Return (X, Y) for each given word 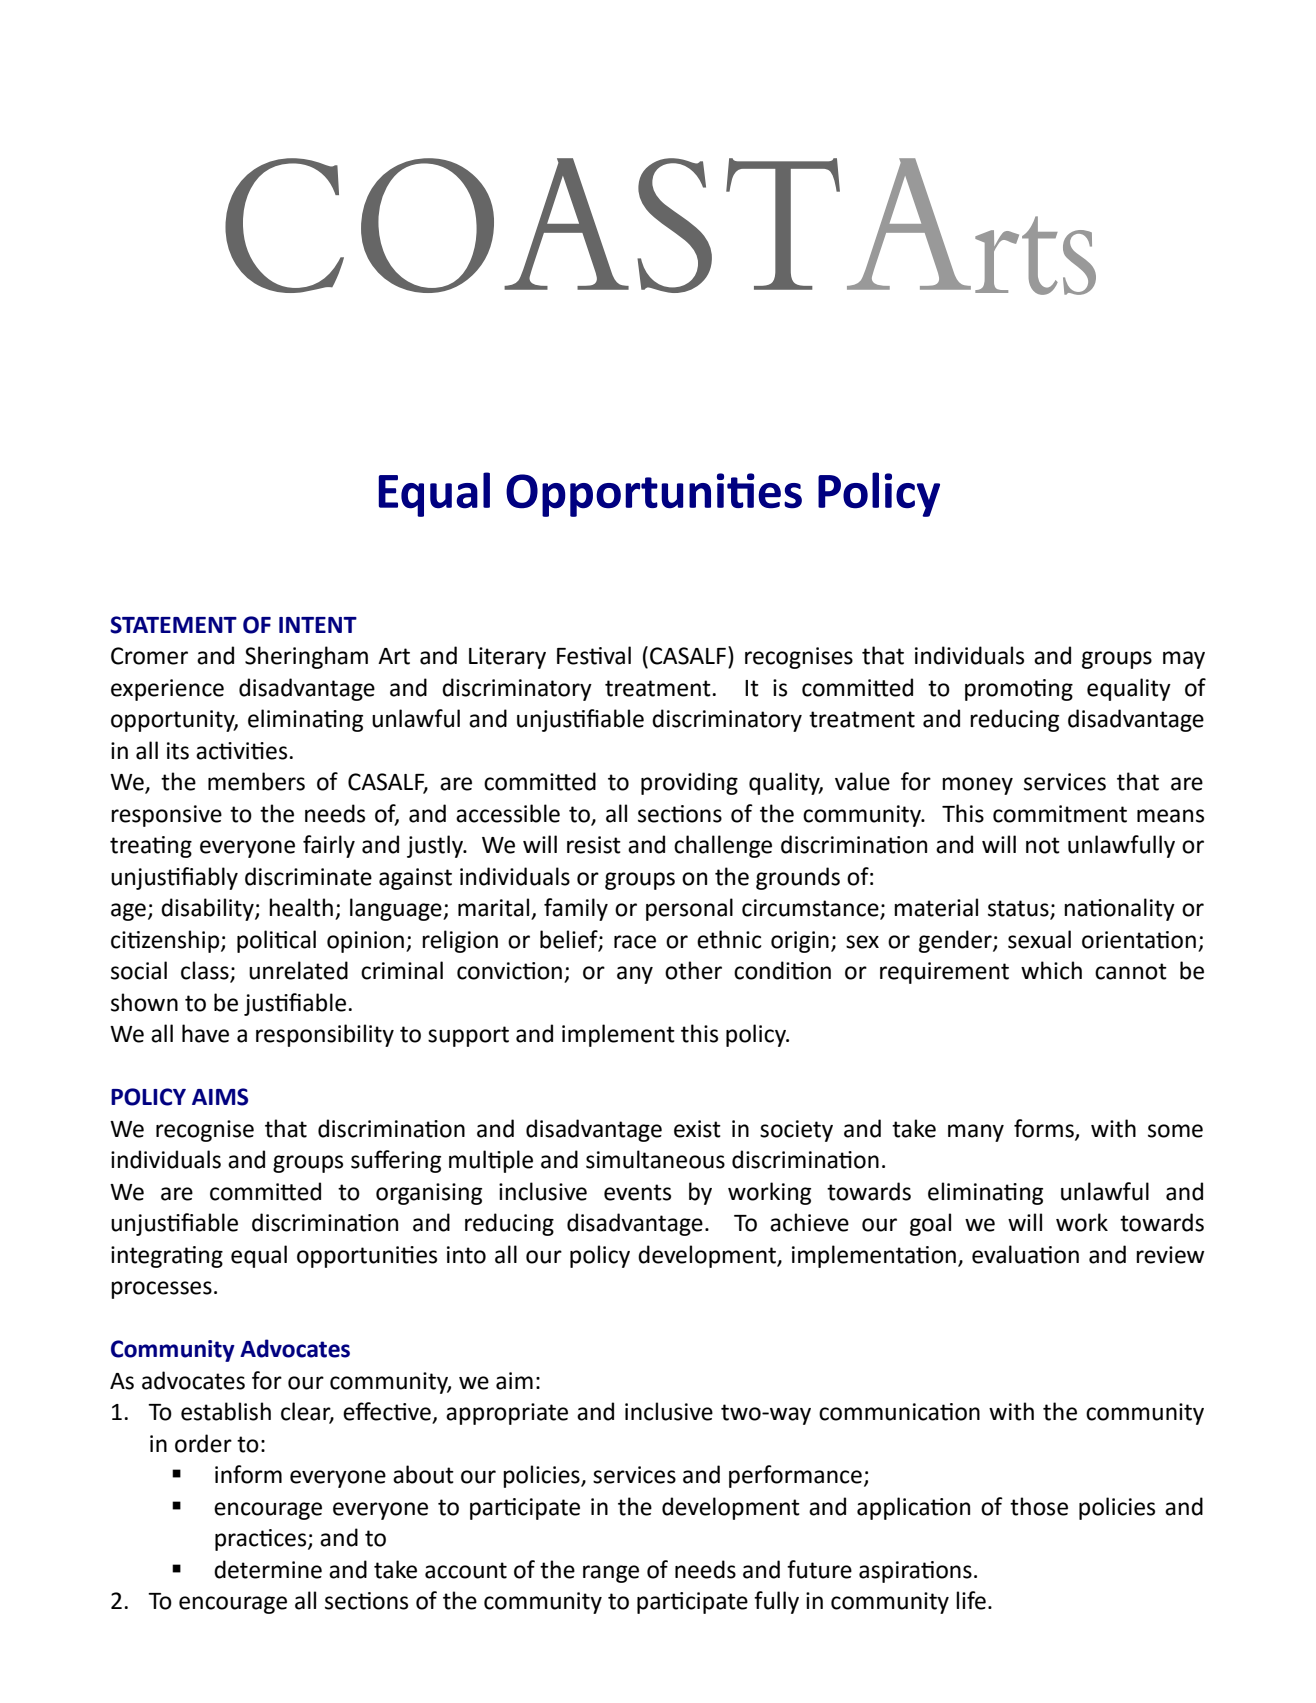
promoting (1019, 690)
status (1019, 909)
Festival (594, 655)
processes (161, 1290)
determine (268, 1569)
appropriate (507, 1414)
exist (697, 1129)
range (611, 1574)
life (971, 1600)
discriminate (308, 876)
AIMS (220, 1097)
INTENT (318, 625)
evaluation (1025, 1254)
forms (1045, 1129)
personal (689, 909)
